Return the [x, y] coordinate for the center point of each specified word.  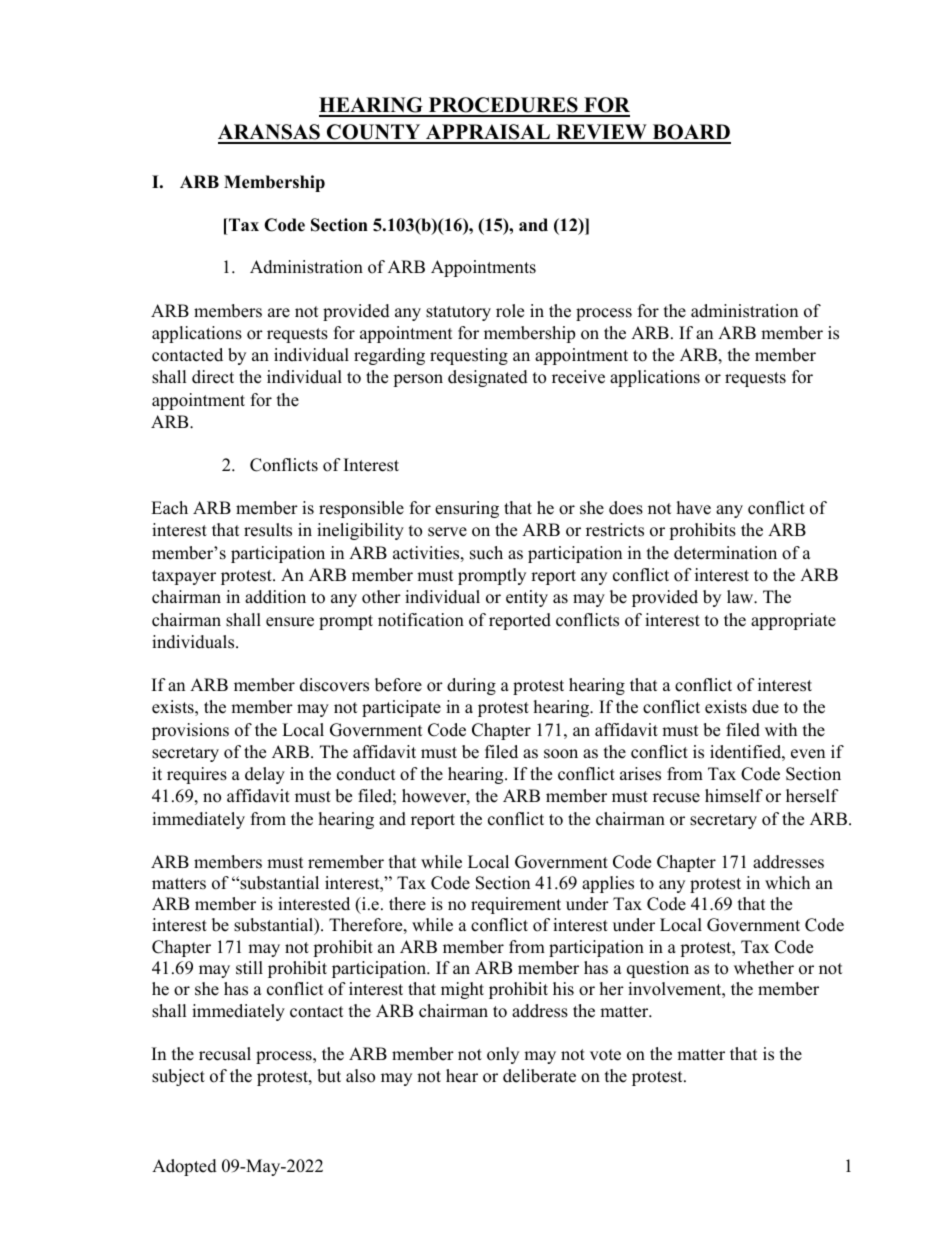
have [694, 508]
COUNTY [374, 133]
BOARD [690, 133]
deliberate [539, 1076]
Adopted [184, 1167]
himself [734, 796]
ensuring [467, 509]
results [268, 530]
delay [265, 775]
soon [561, 754]
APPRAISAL [488, 133]
